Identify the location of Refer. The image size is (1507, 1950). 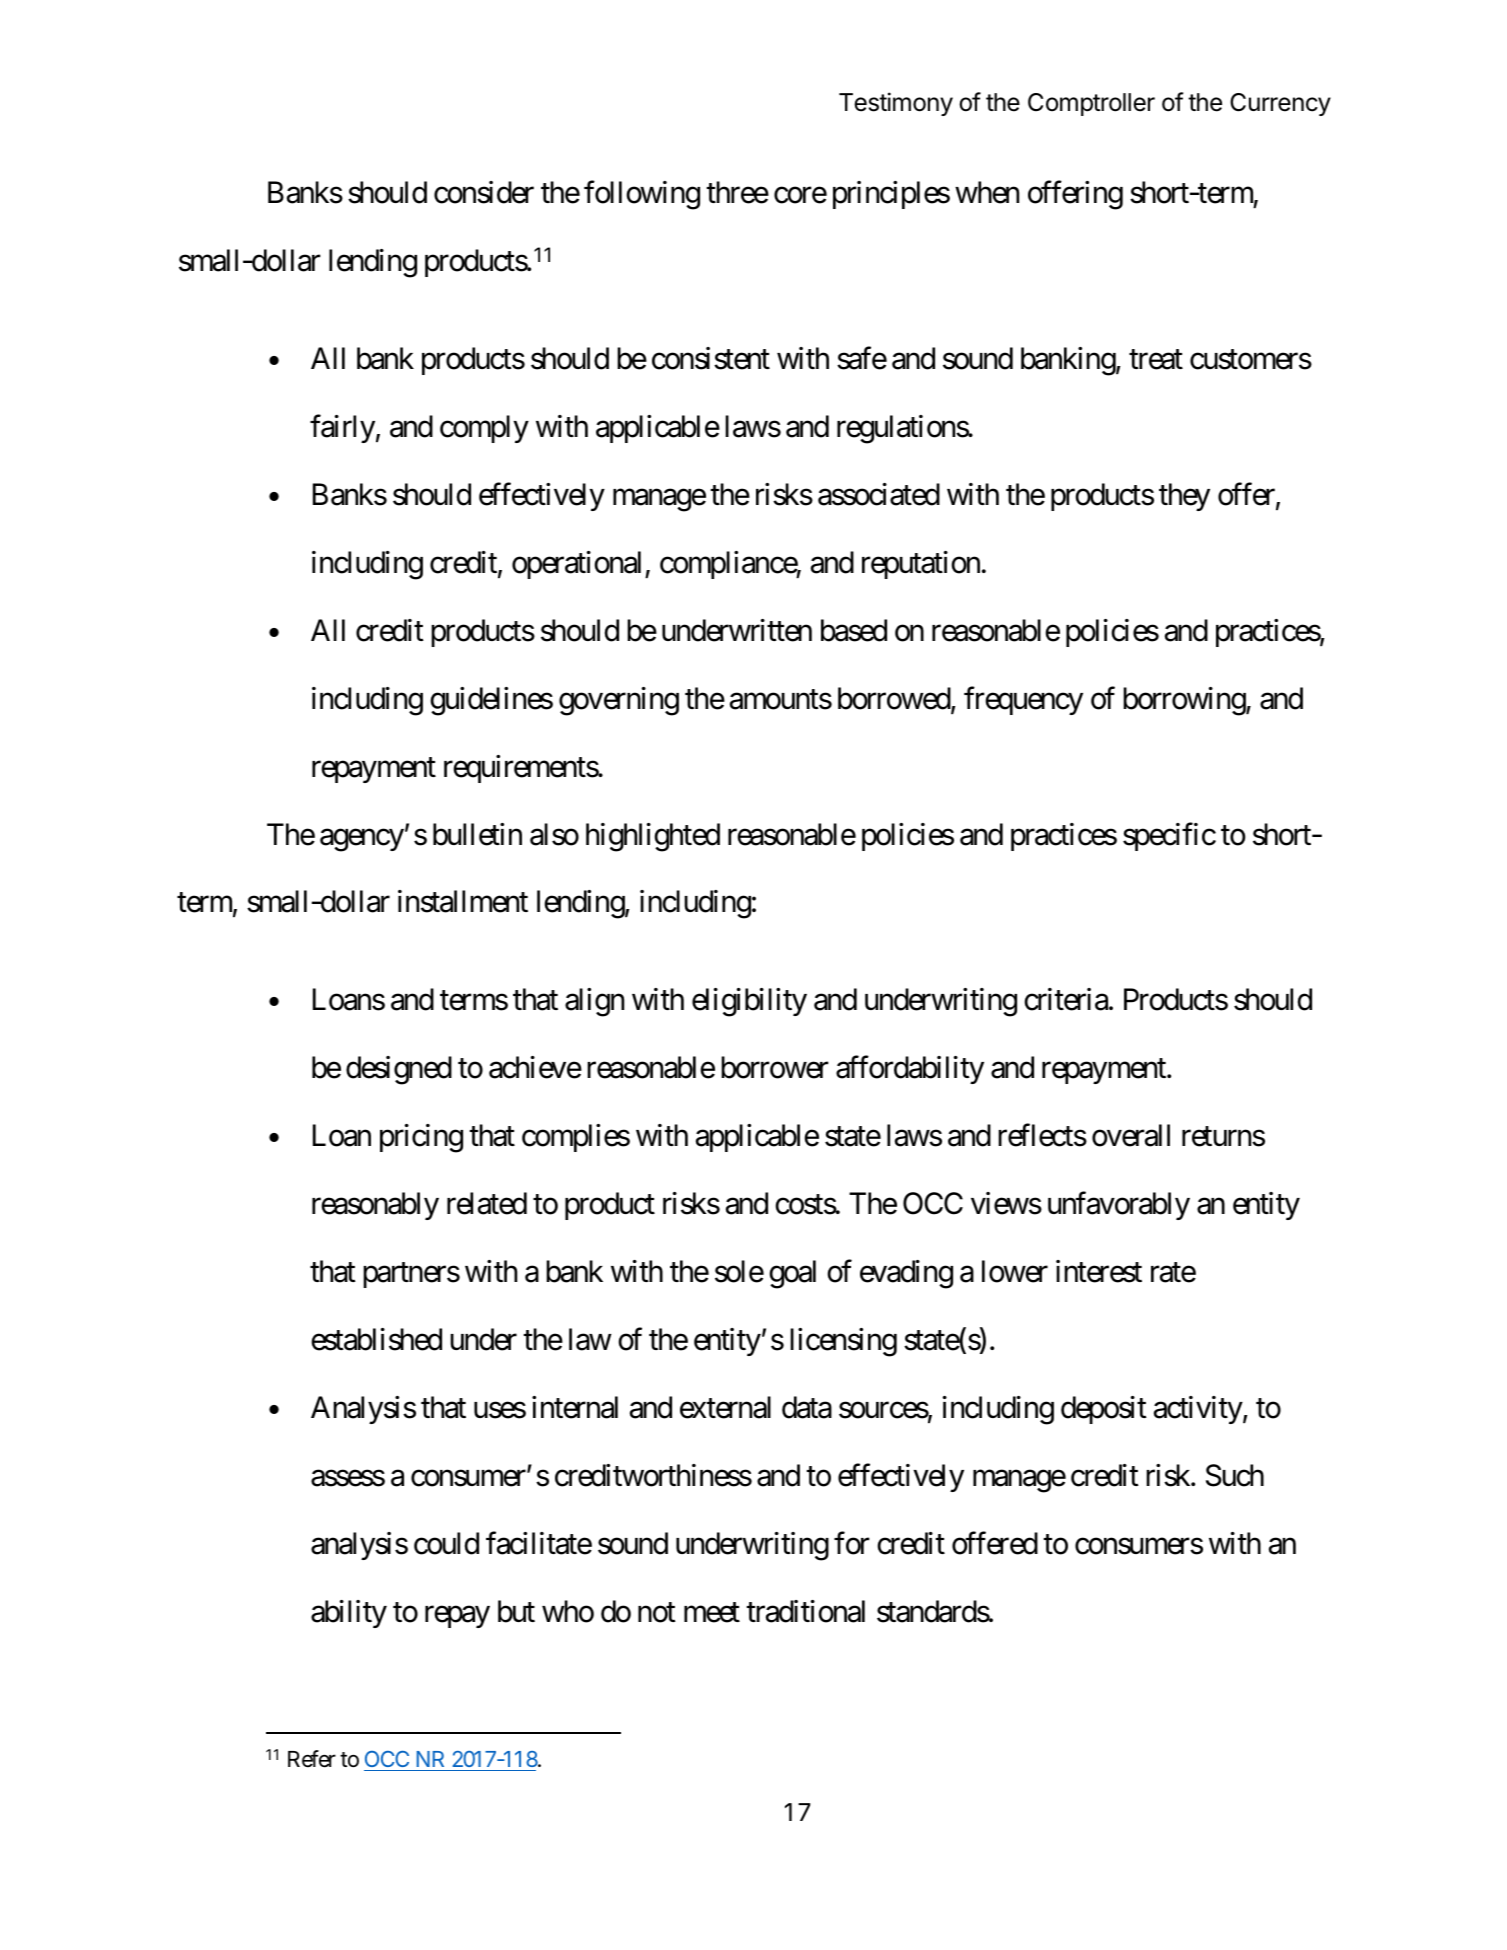
(312, 1759).
